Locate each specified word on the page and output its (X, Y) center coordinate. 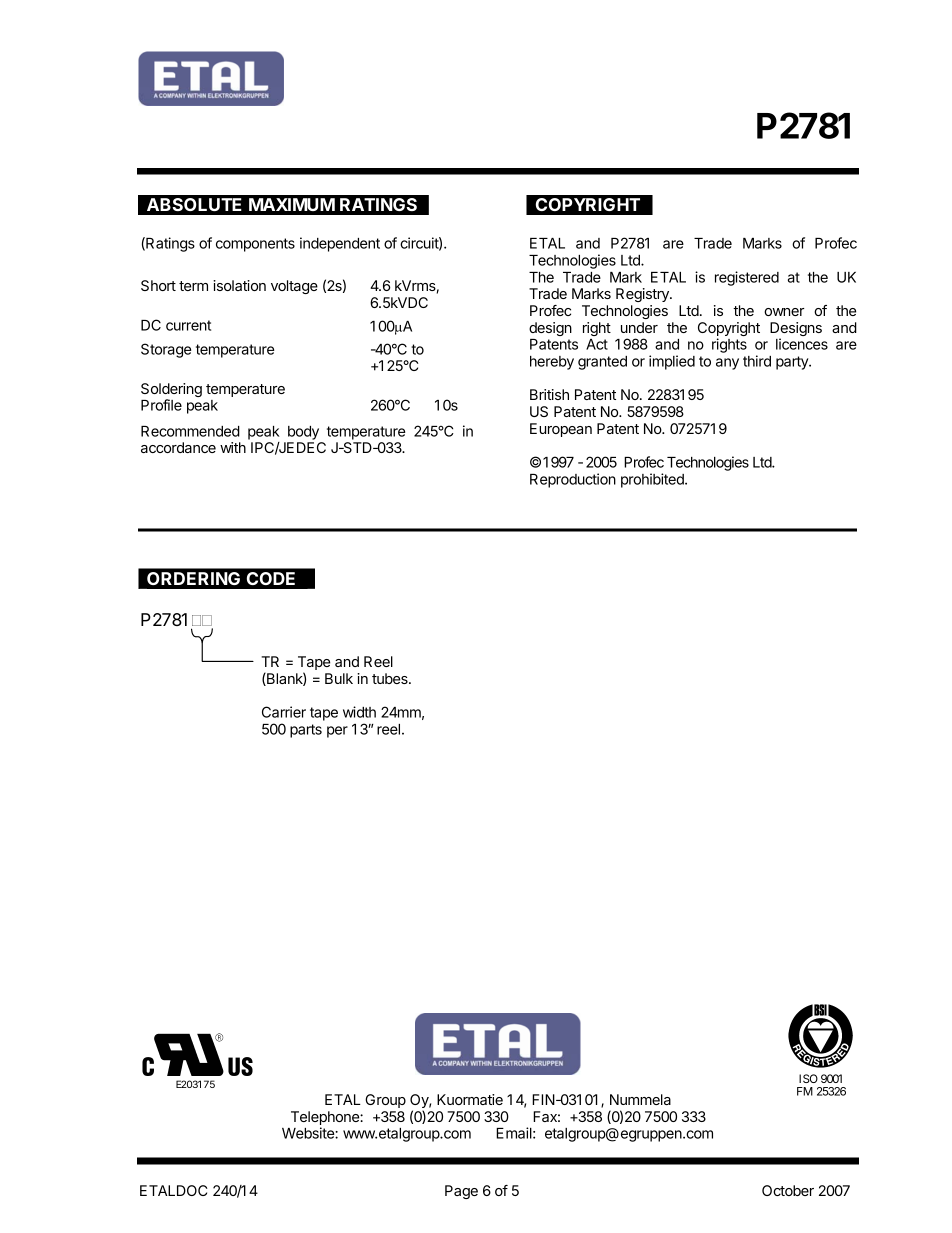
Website (309, 1133)
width (359, 712)
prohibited (653, 480)
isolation (239, 285)
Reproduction (573, 480)
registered (747, 278)
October (788, 1190)
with (233, 447)
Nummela (640, 1099)
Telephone (326, 1119)
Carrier (284, 712)
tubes (391, 678)
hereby (552, 363)
